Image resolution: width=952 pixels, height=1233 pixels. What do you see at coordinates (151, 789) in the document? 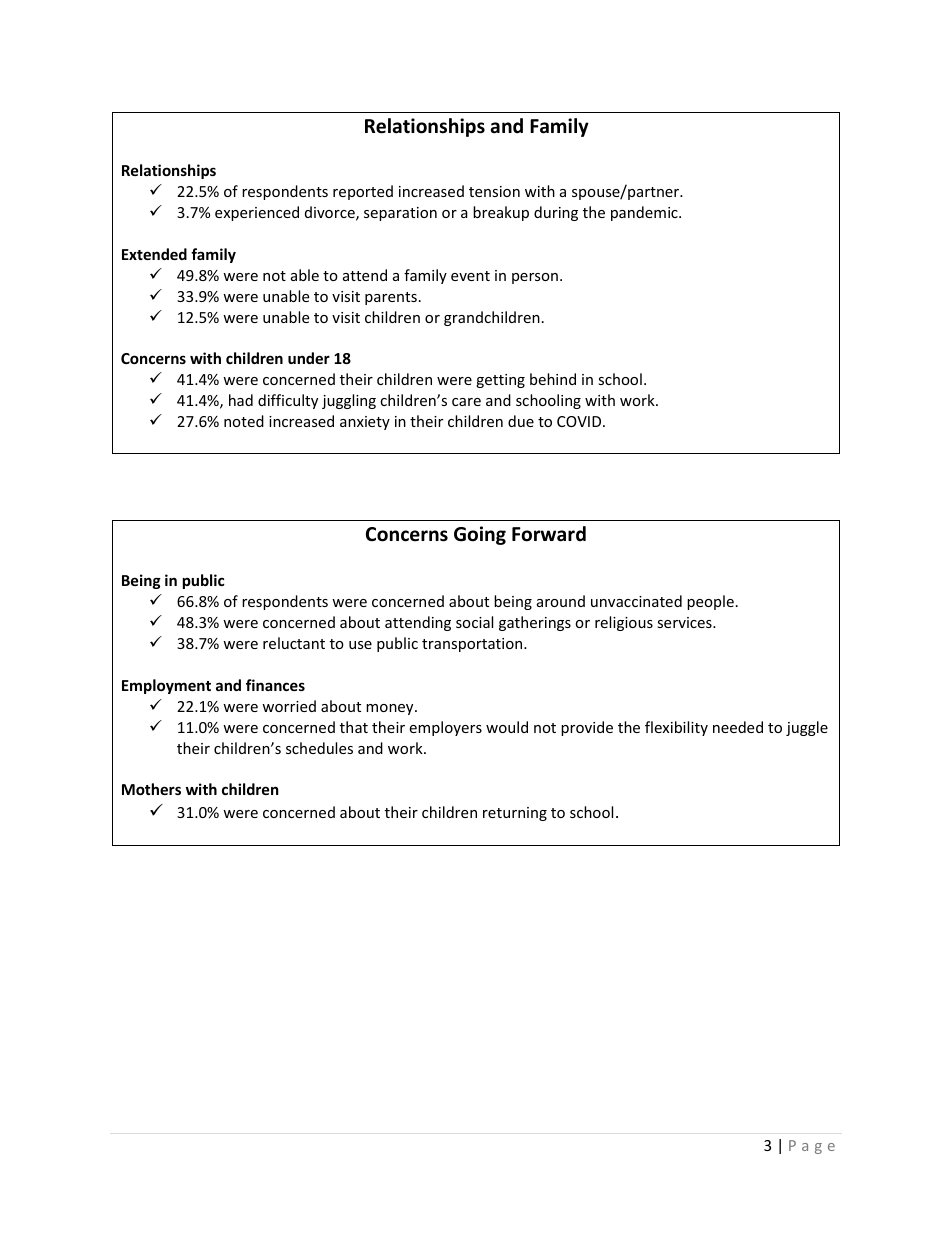
I see `Mothers` at bounding box center [151, 789].
